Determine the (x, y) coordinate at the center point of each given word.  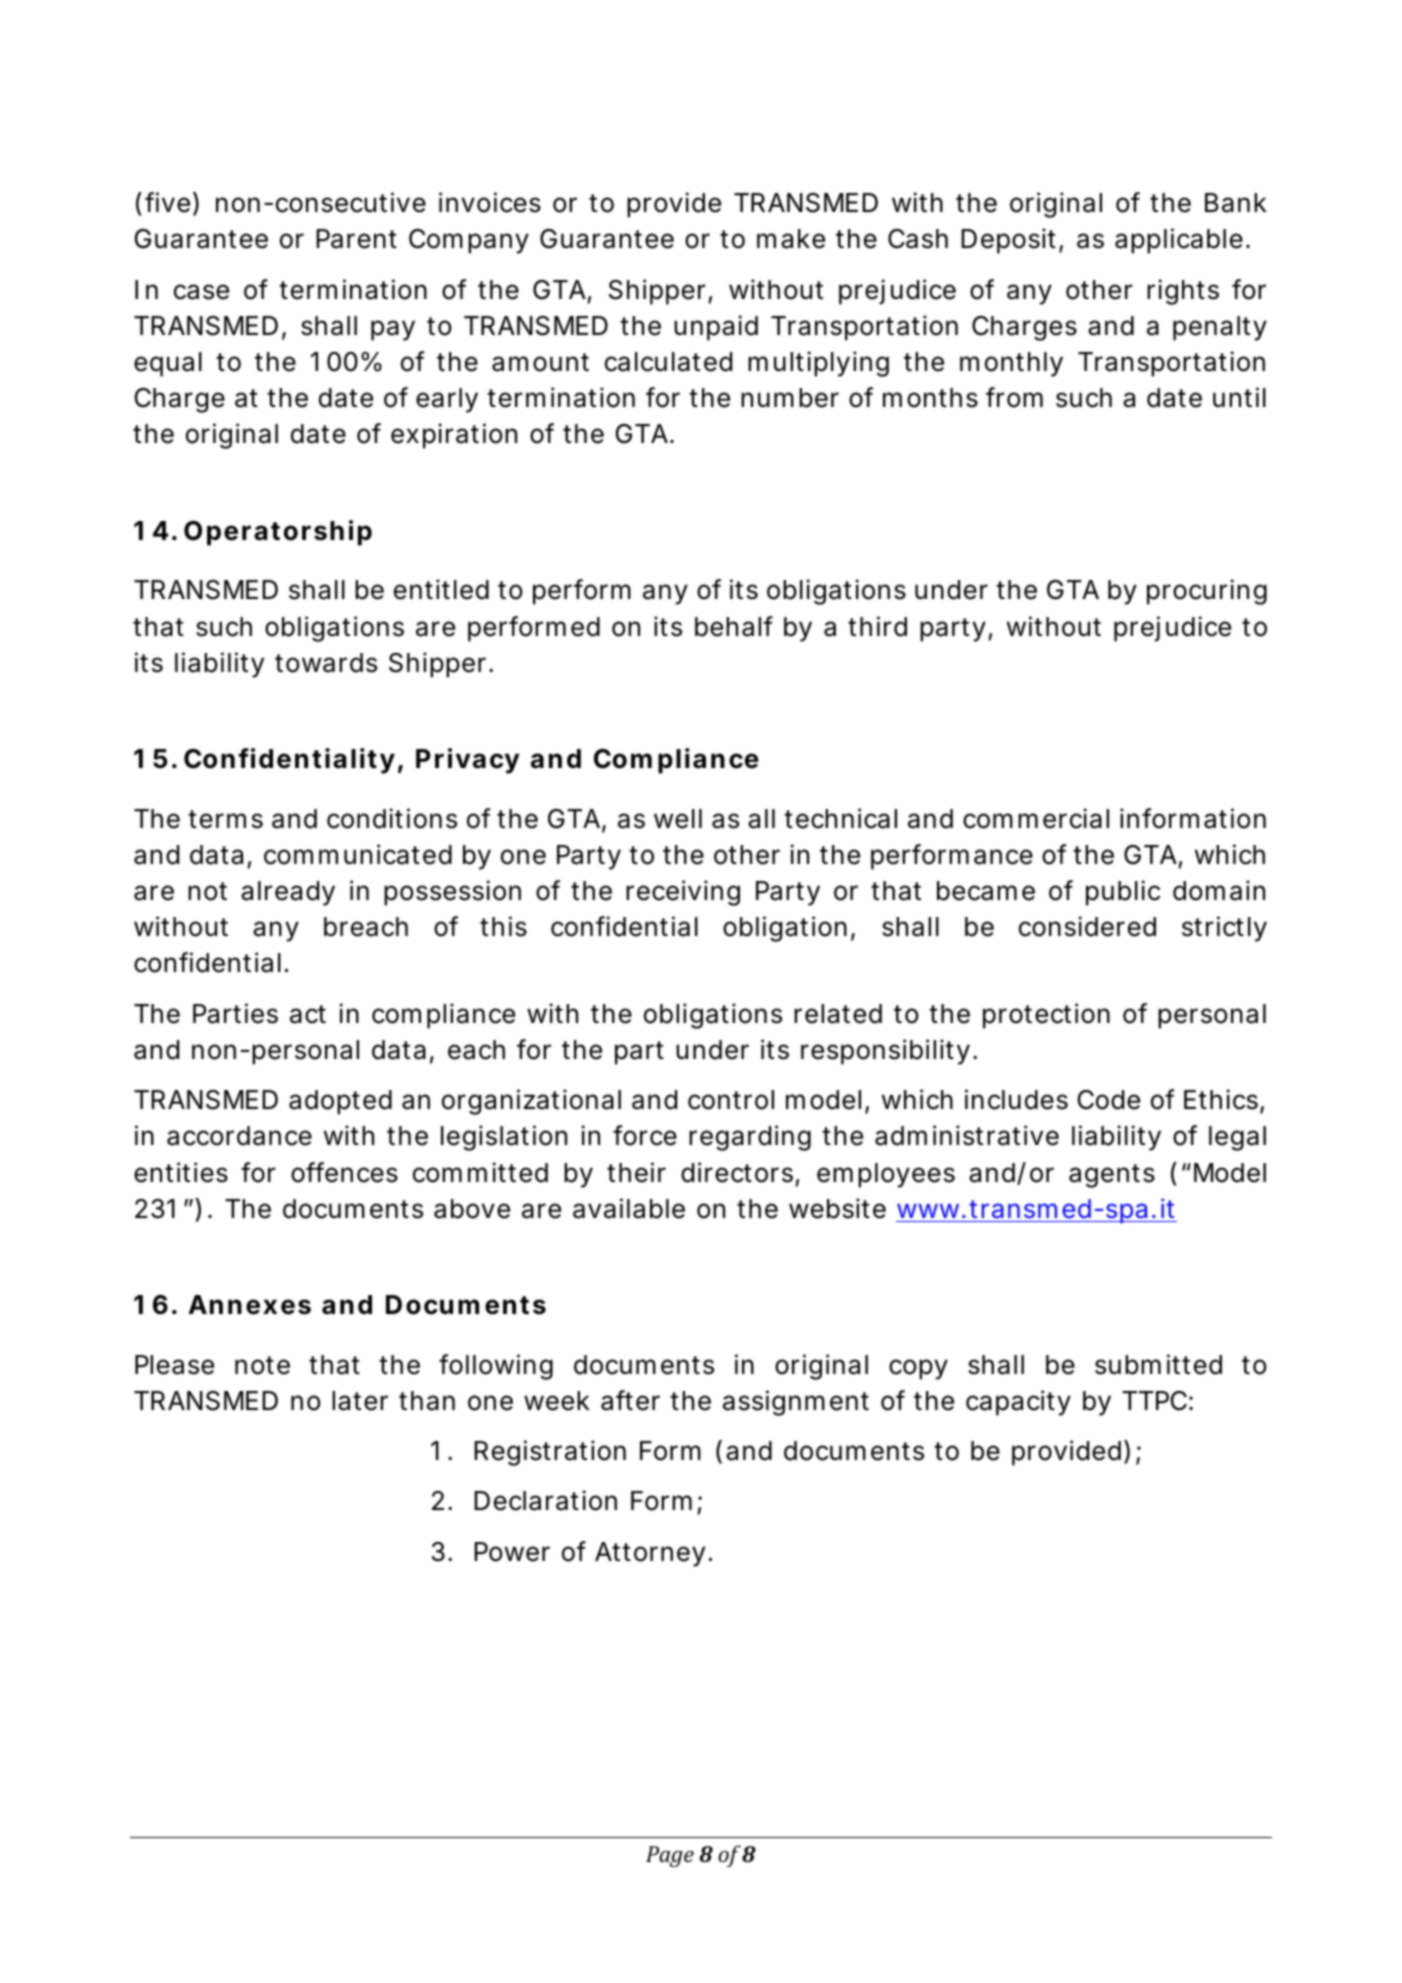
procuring (1207, 592)
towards (326, 663)
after (630, 1400)
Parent (356, 239)
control (731, 1100)
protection (1046, 1016)
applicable (1179, 241)
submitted (1158, 1364)
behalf (734, 626)
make (791, 239)
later (360, 1401)
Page (670, 1856)
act (308, 1014)
